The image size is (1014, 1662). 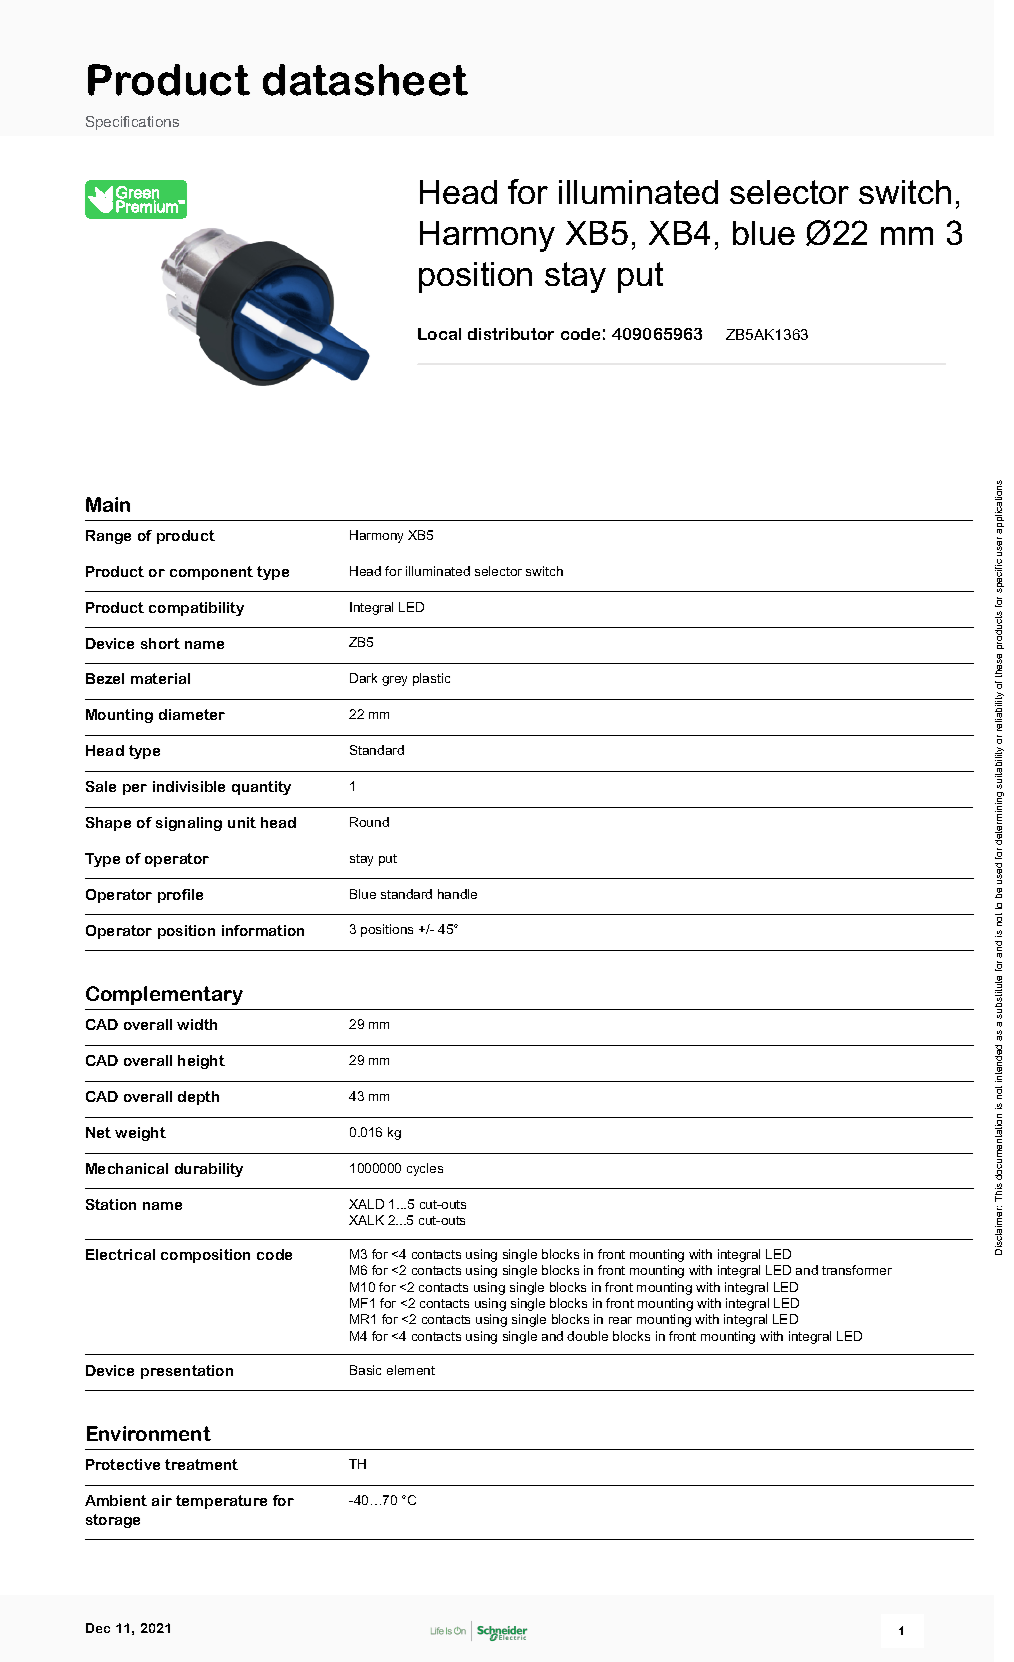 I want to click on datasheet, so click(x=365, y=80).
